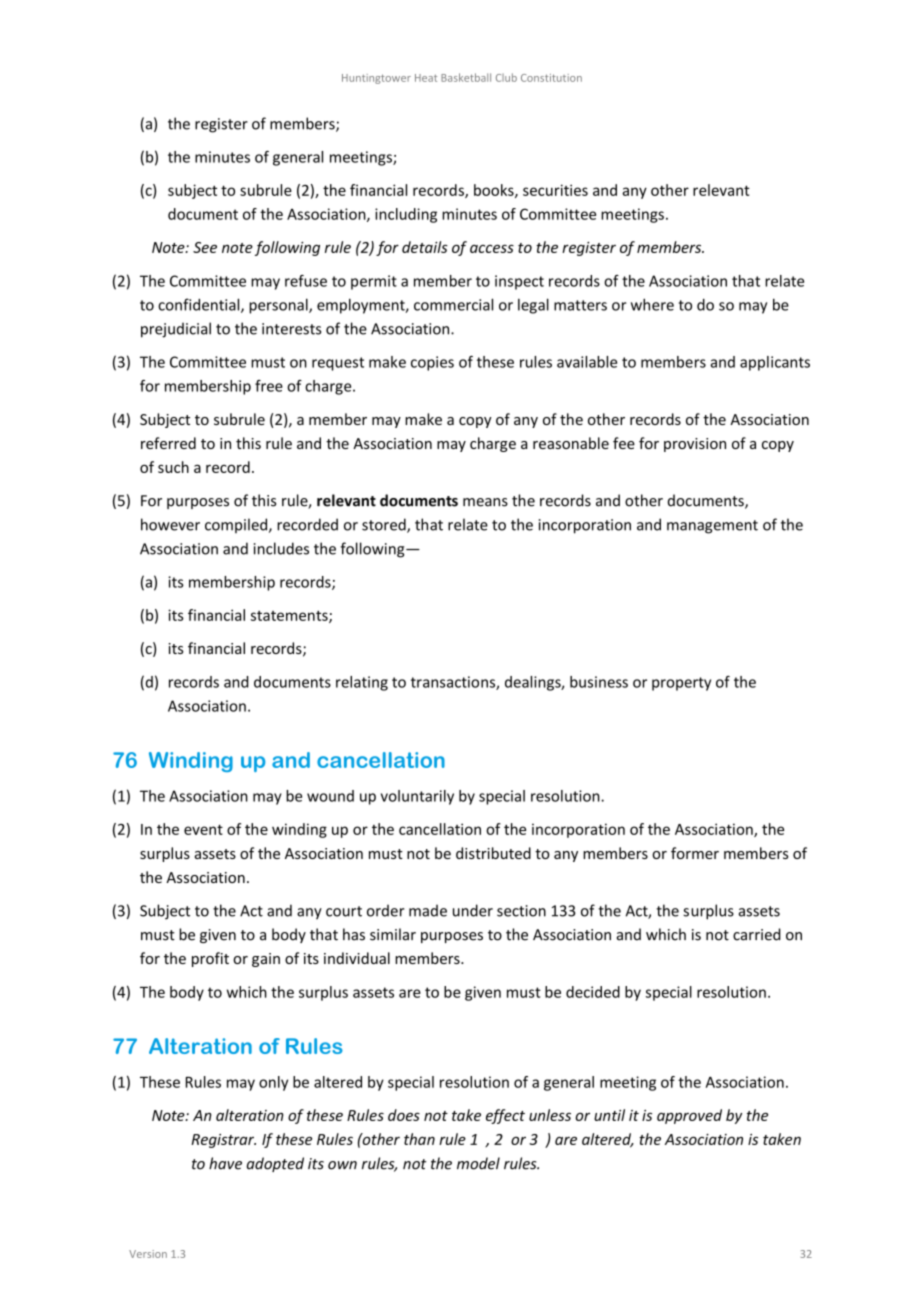 This document has width=924, height=1307. I want to click on model, so click(478, 1163).
